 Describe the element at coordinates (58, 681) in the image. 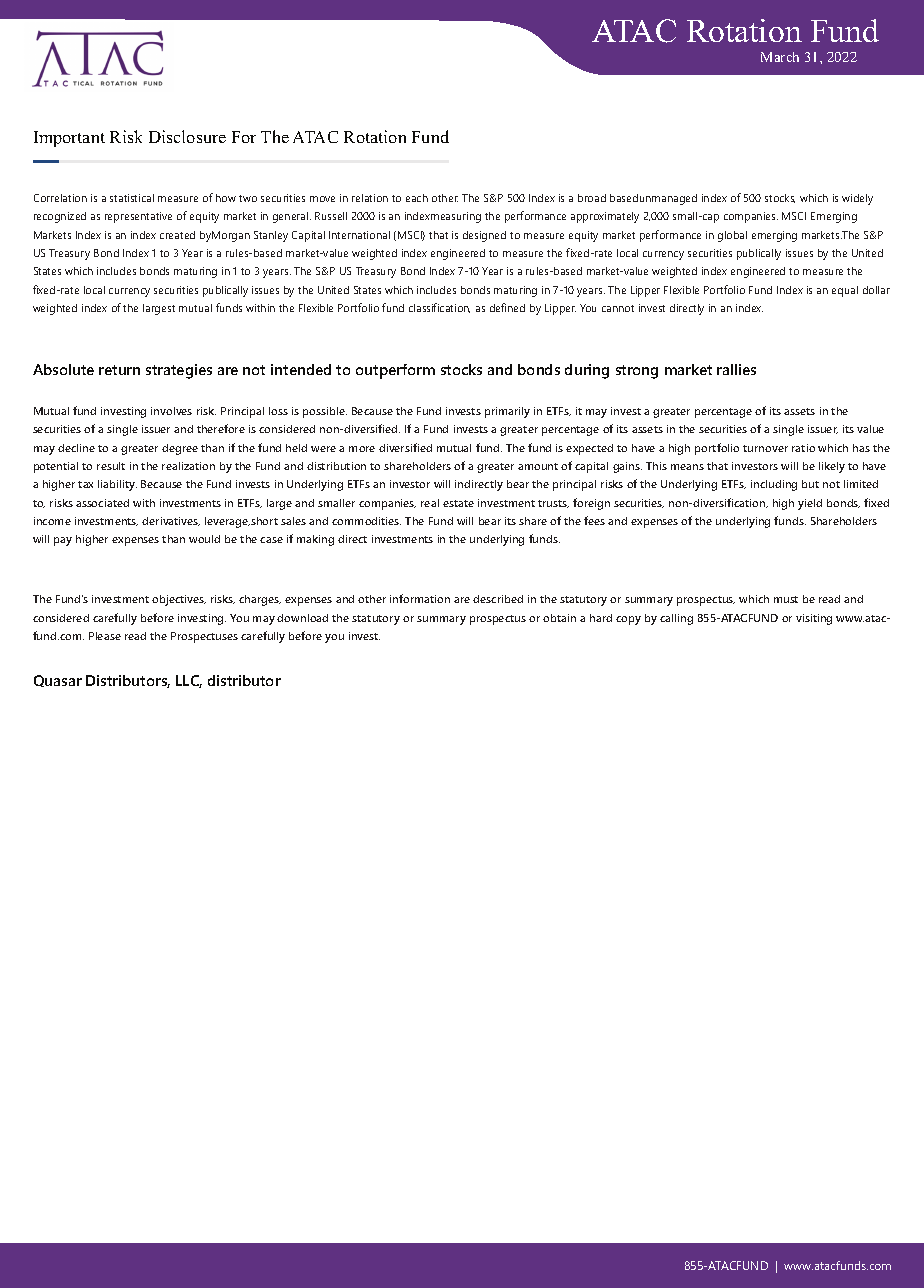

I see `Quasar` at that location.
